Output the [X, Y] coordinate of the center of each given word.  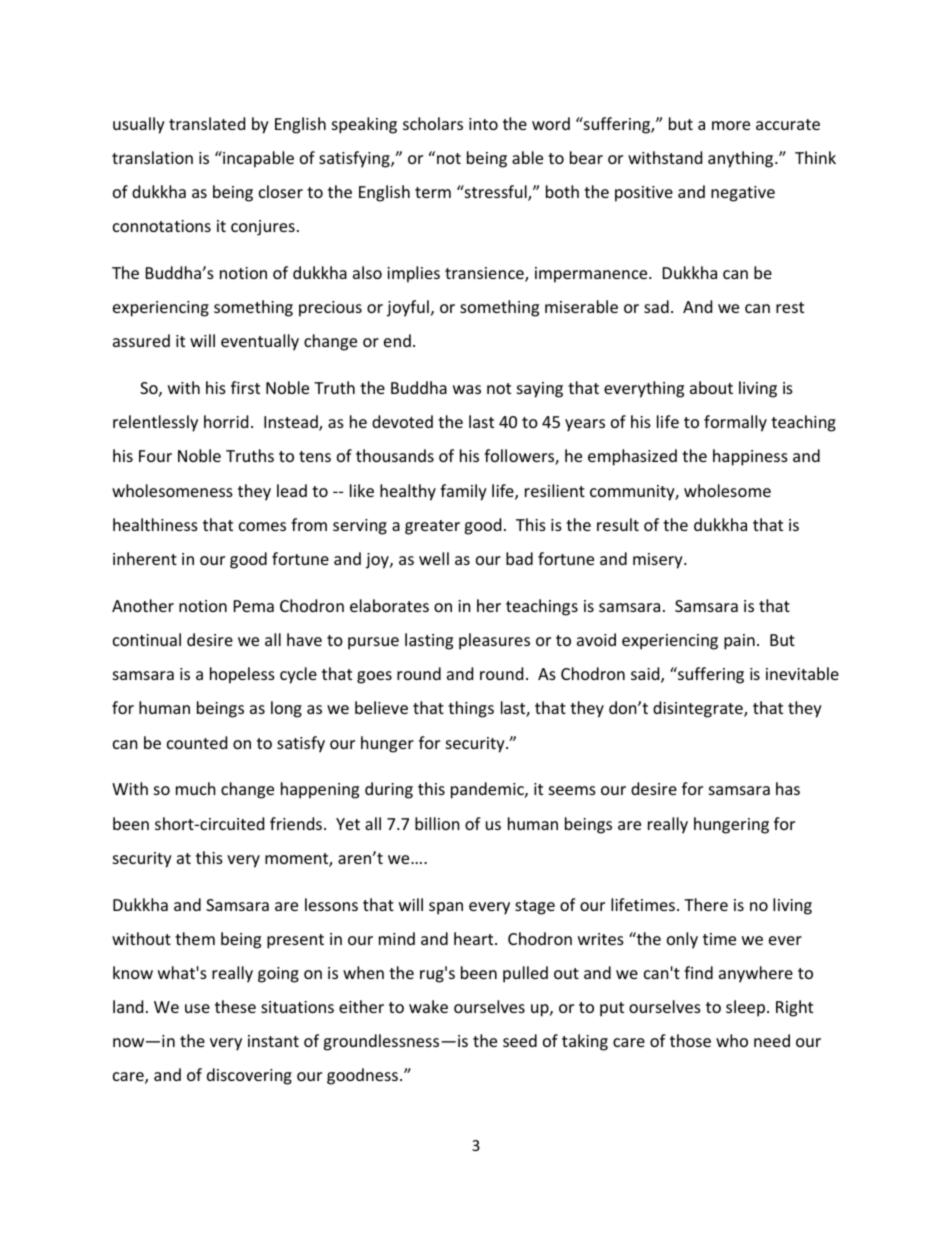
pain [739, 642]
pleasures [494, 641]
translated [207, 123]
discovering [249, 1076]
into [483, 124]
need [772, 1040]
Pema [254, 606]
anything [742, 159]
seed [520, 1040]
